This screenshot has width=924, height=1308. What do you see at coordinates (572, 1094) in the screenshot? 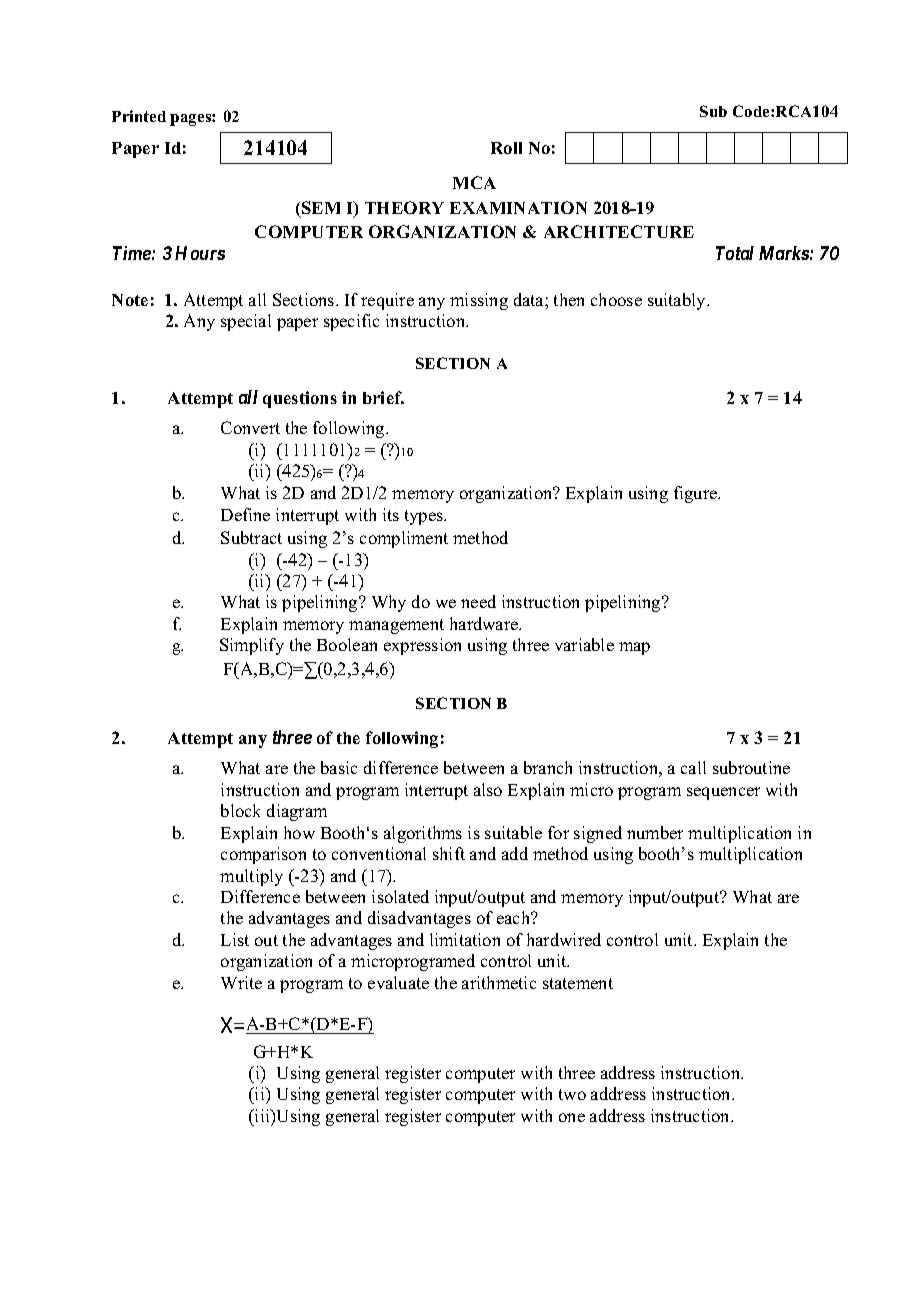
I see `two` at bounding box center [572, 1094].
